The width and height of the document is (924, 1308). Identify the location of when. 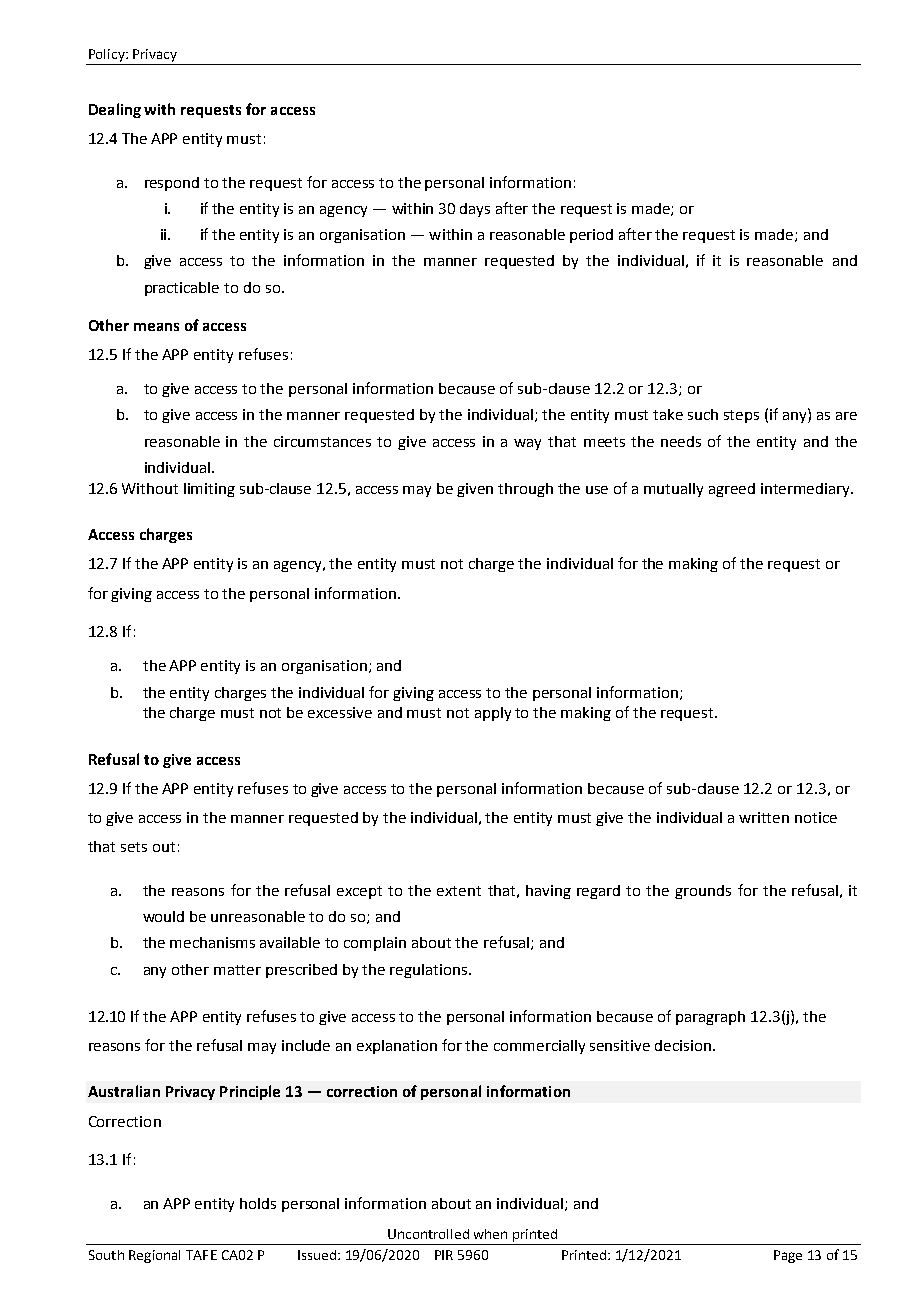
(490, 1234).
